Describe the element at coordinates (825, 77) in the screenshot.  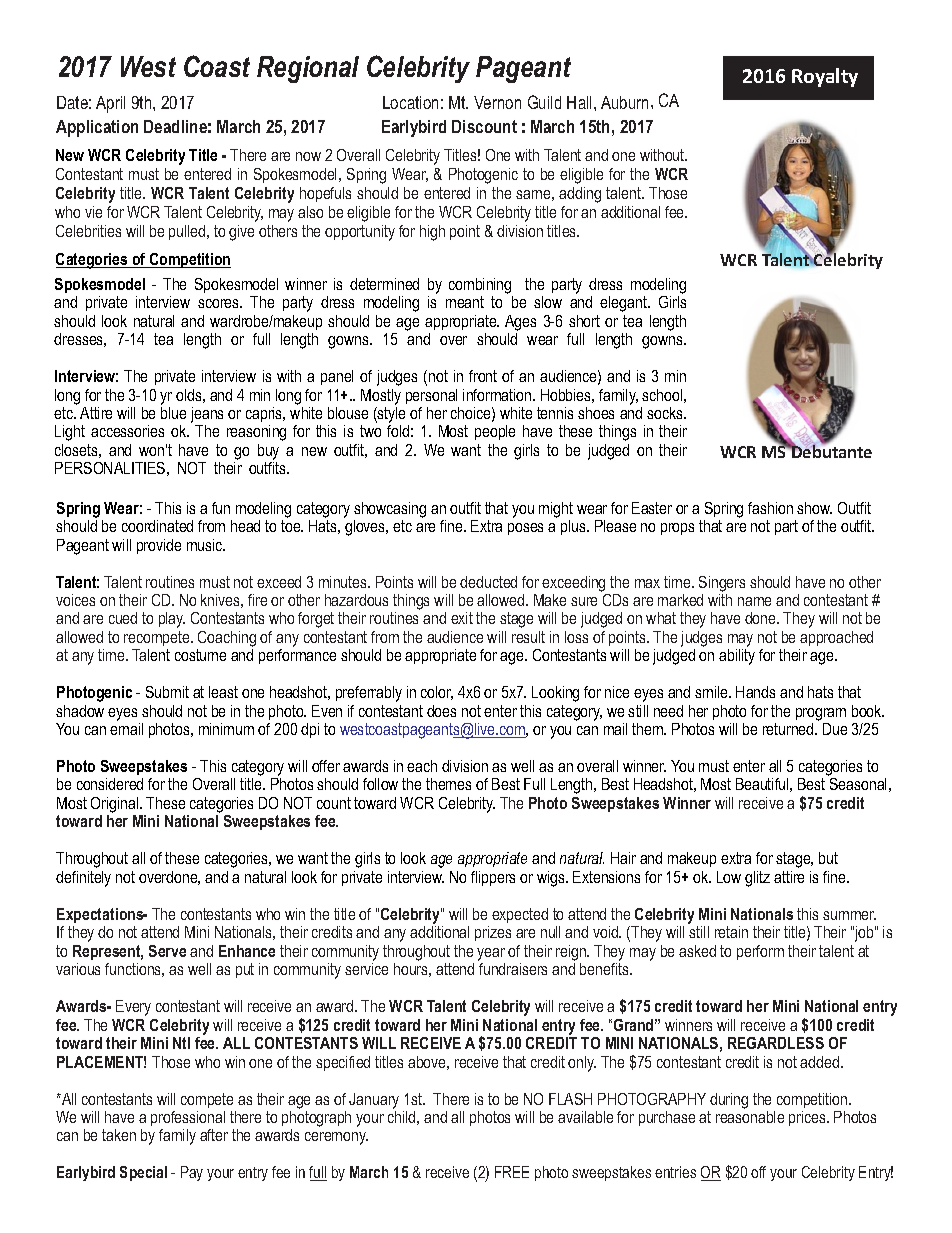
I see `Royalty` at that location.
